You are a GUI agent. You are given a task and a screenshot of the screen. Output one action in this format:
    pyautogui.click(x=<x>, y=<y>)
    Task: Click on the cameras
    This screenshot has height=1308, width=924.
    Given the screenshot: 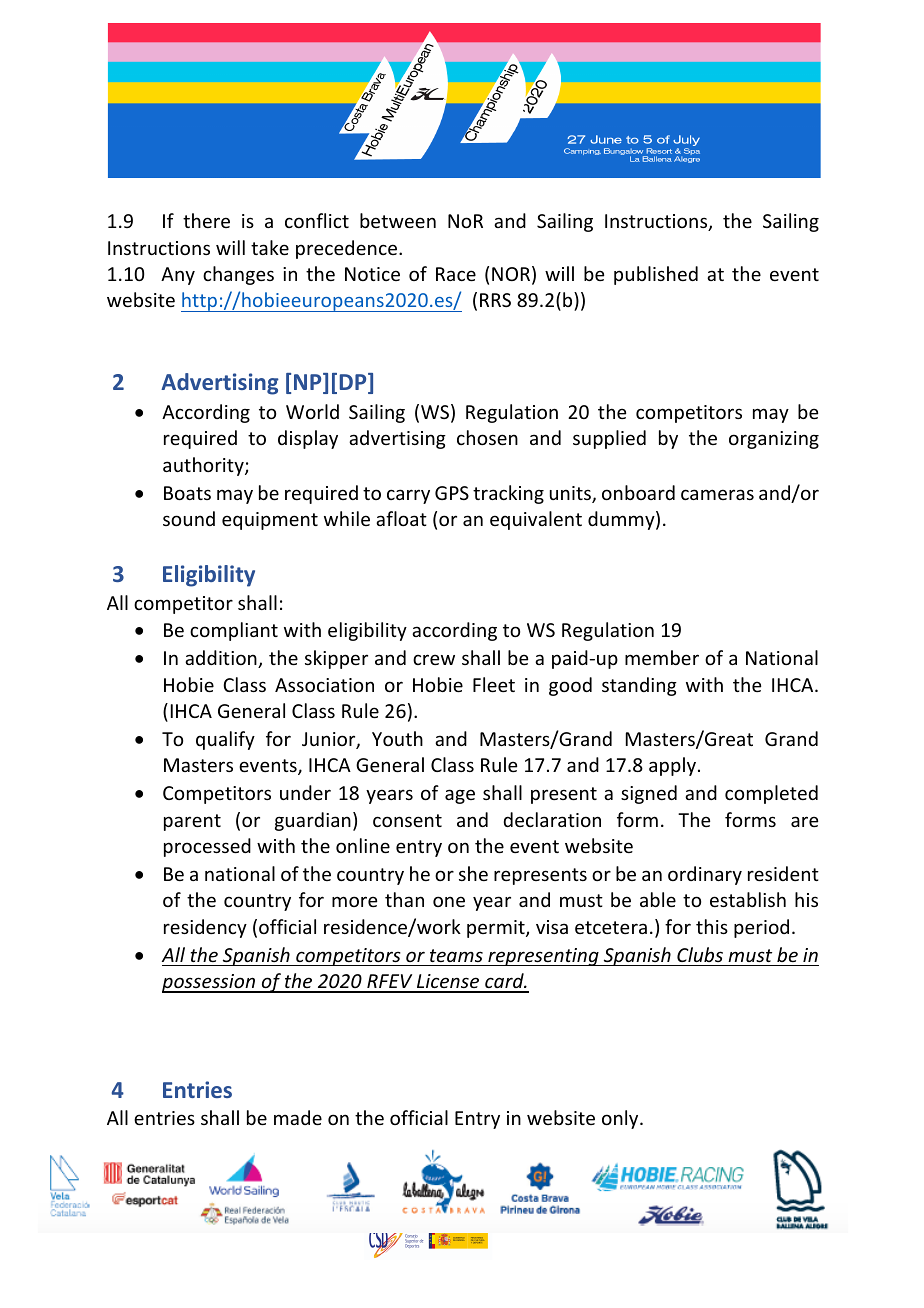 What is the action you would take?
    pyautogui.click(x=717, y=494)
